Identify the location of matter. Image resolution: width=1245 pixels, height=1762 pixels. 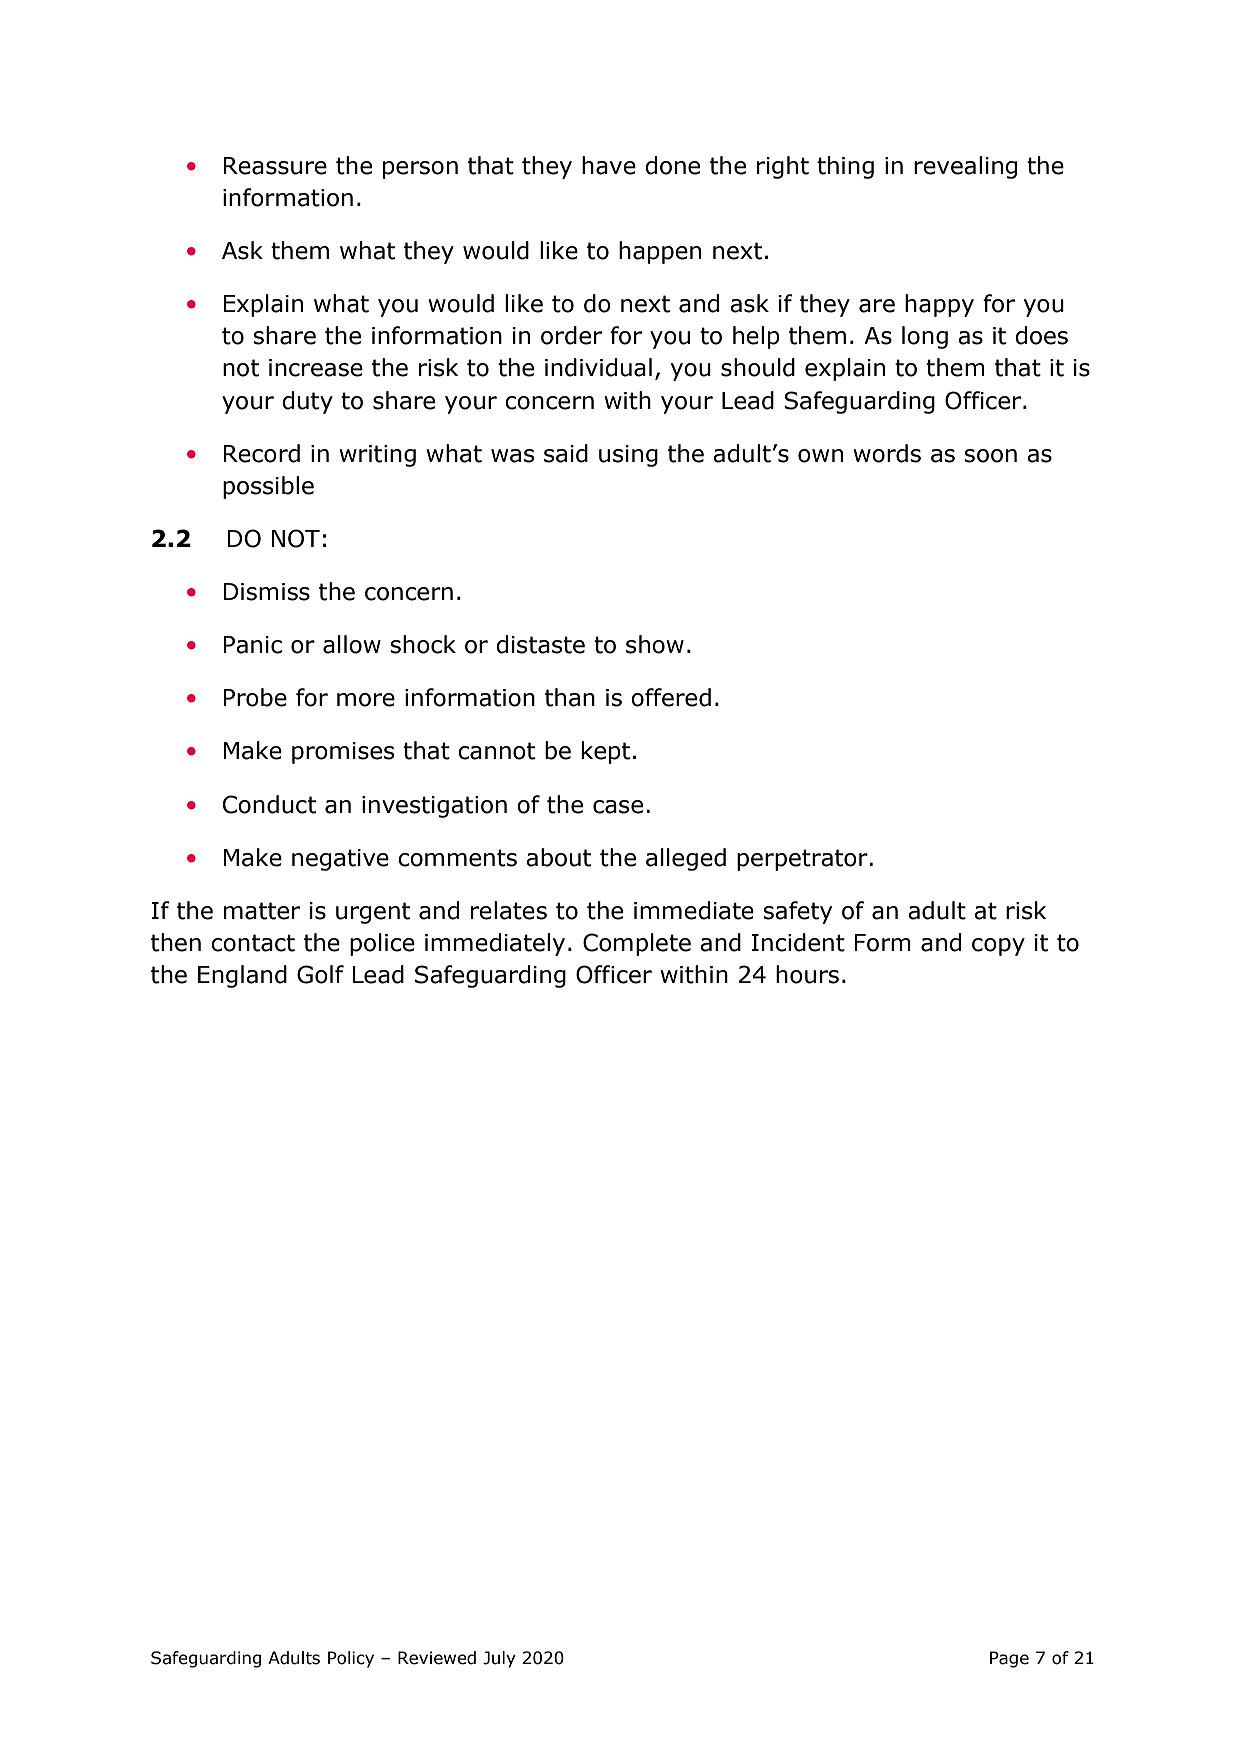
(262, 911).
